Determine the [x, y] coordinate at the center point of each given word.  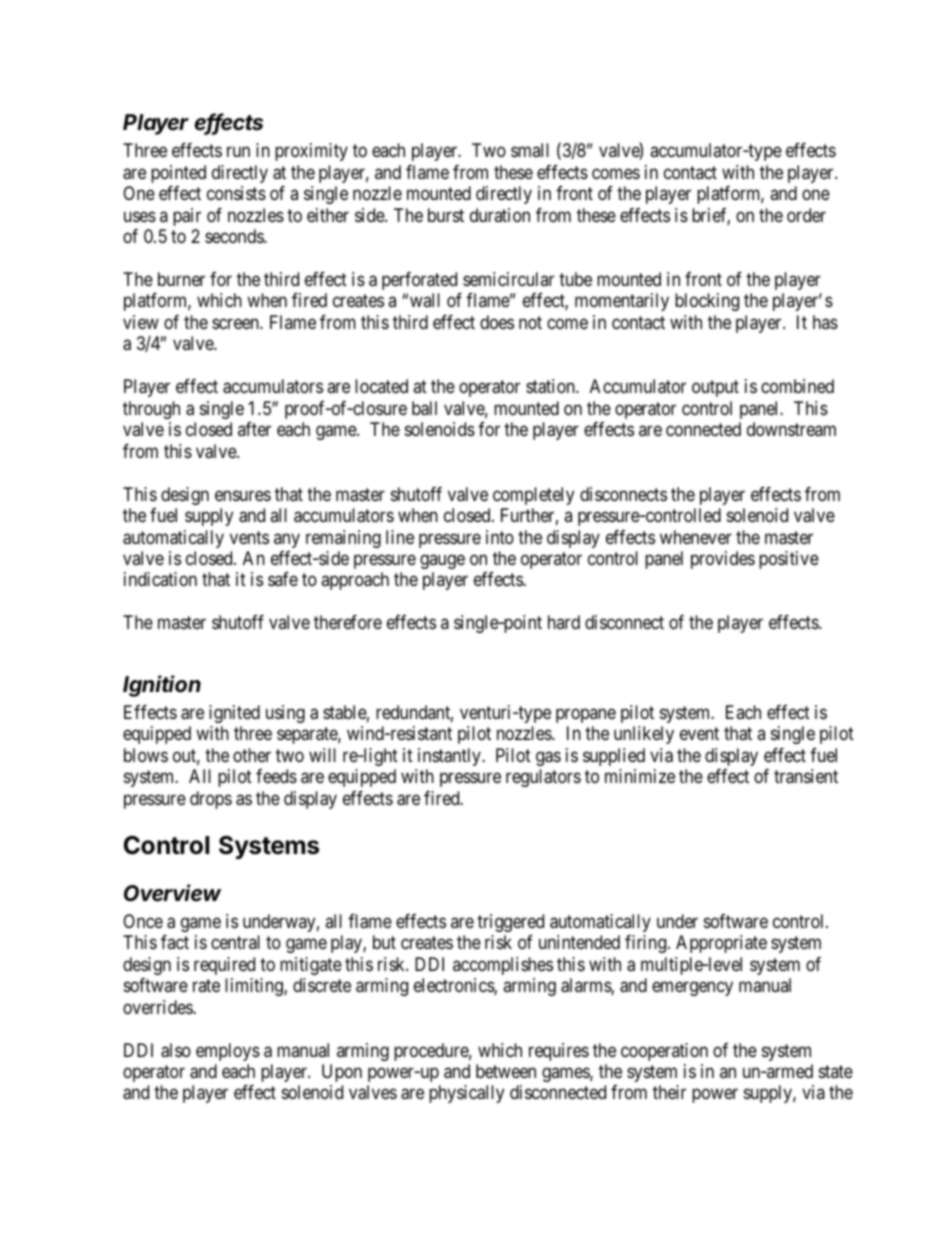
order [806, 215]
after [254, 429]
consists [236, 193]
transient [806, 776]
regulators [543, 778]
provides [723, 560]
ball [424, 408]
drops [211, 800]
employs [228, 1052]
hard [564, 622]
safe [283, 579]
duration [500, 215]
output [715, 389]
